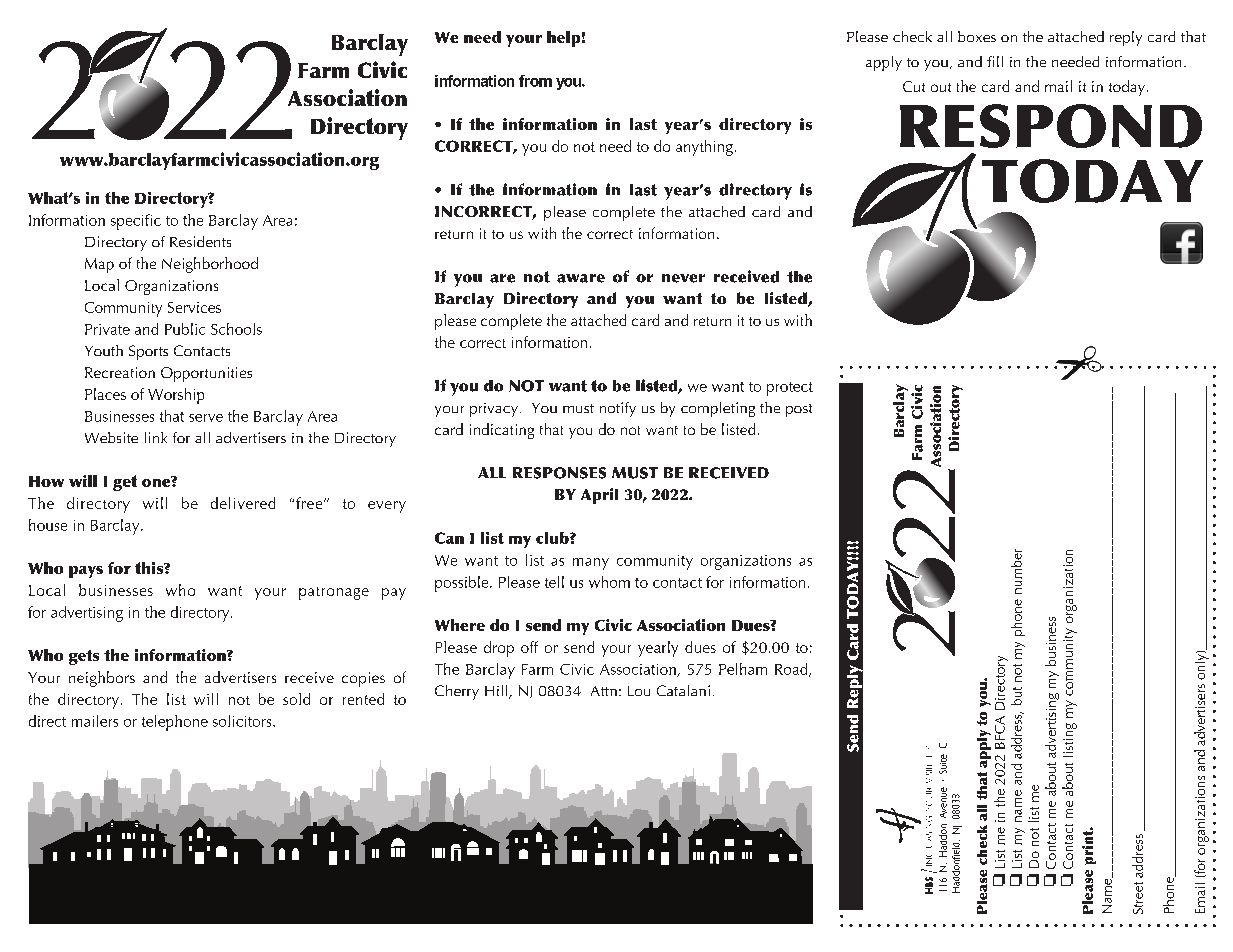 This screenshot has width=1233, height=952. Describe the element at coordinates (581, 278) in the screenshot. I see `aware` at that location.
